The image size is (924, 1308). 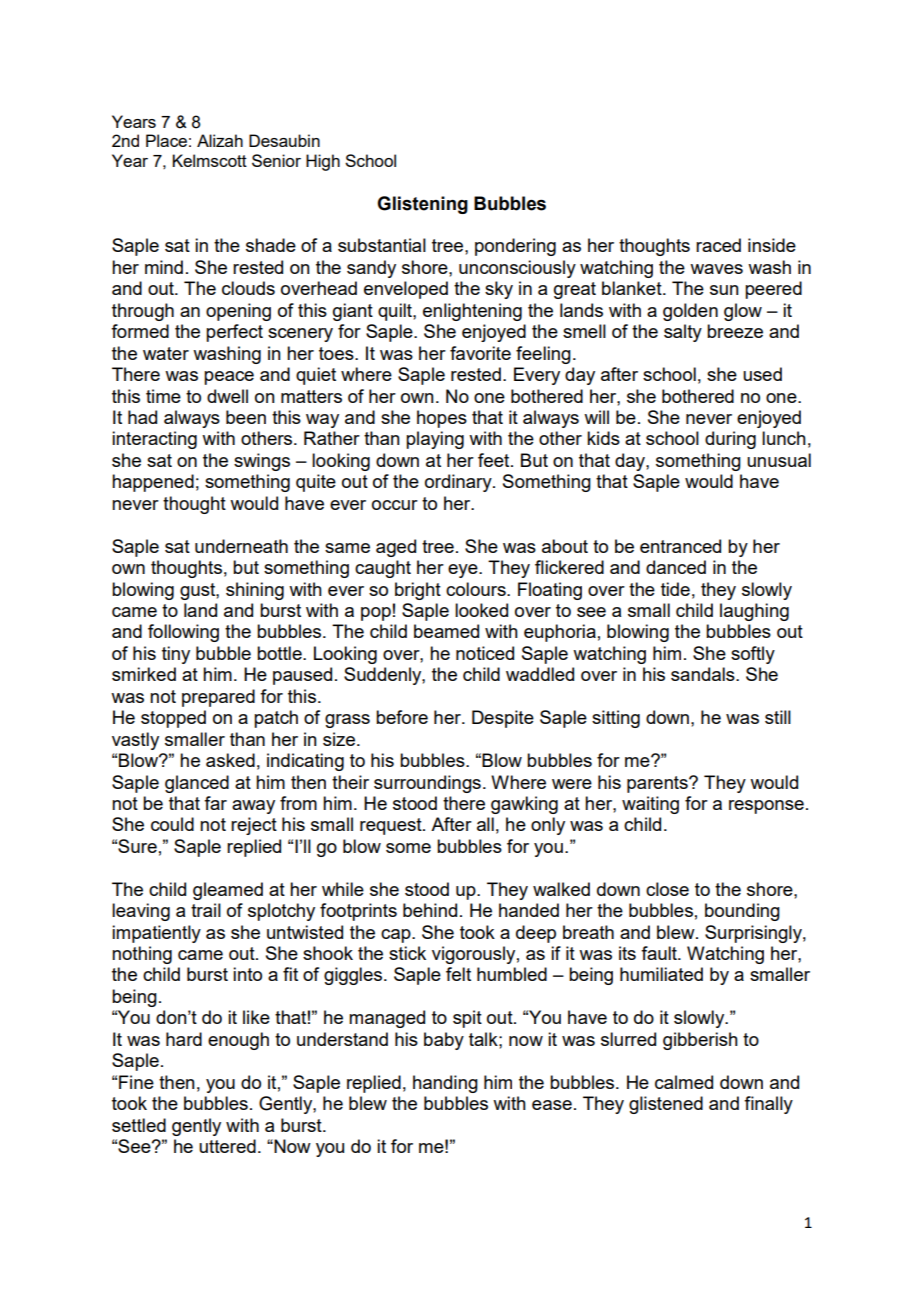 I want to click on trail, so click(x=206, y=910).
